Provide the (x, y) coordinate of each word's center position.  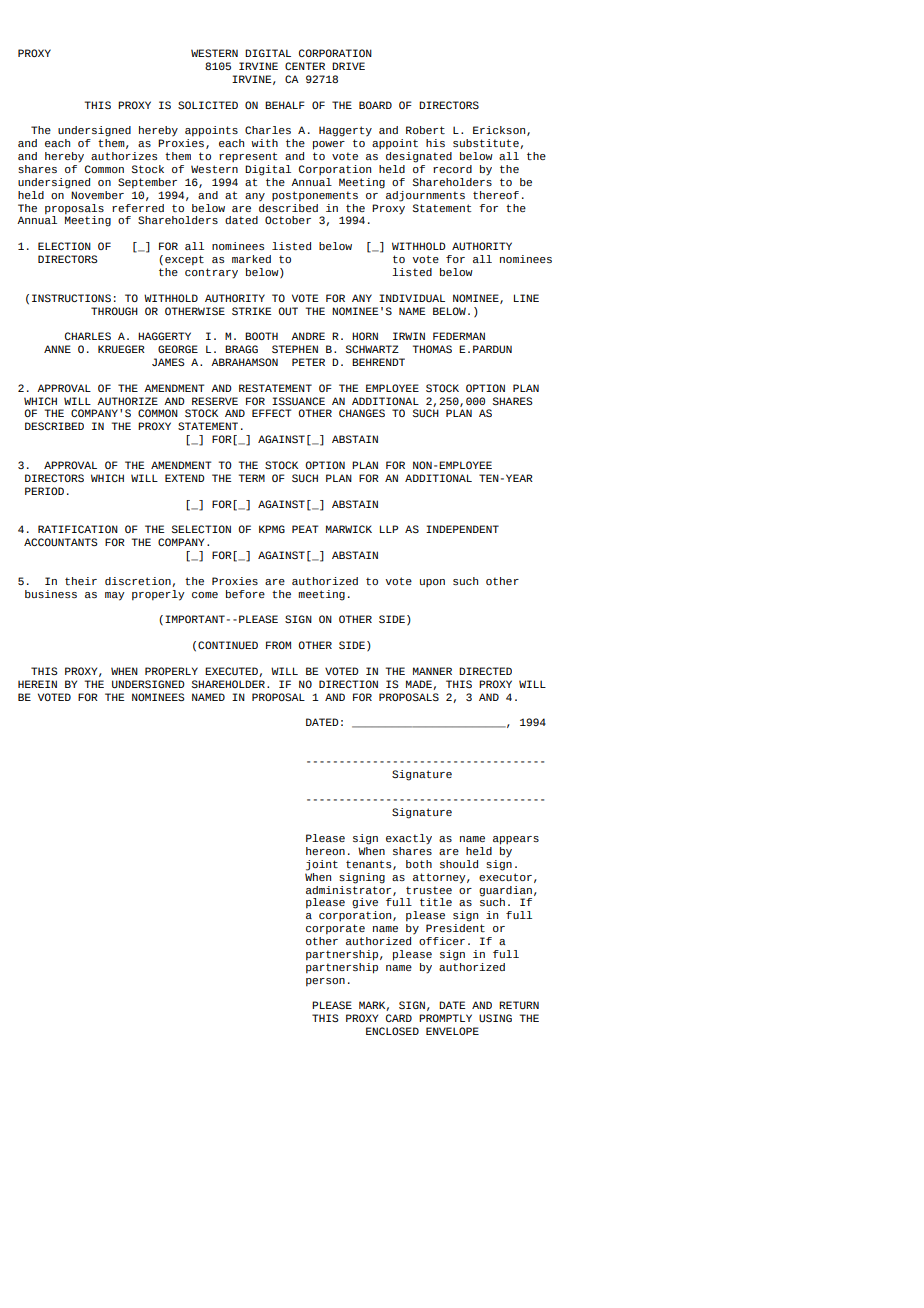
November (97, 195)
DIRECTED (485, 671)
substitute (487, 144)
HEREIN (37, 684)
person (325, 982)
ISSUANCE (298, 401)
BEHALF (284, 105)
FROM (278, 645)
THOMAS (432, 349)
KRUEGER (121, 349)
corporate (335, 929)
